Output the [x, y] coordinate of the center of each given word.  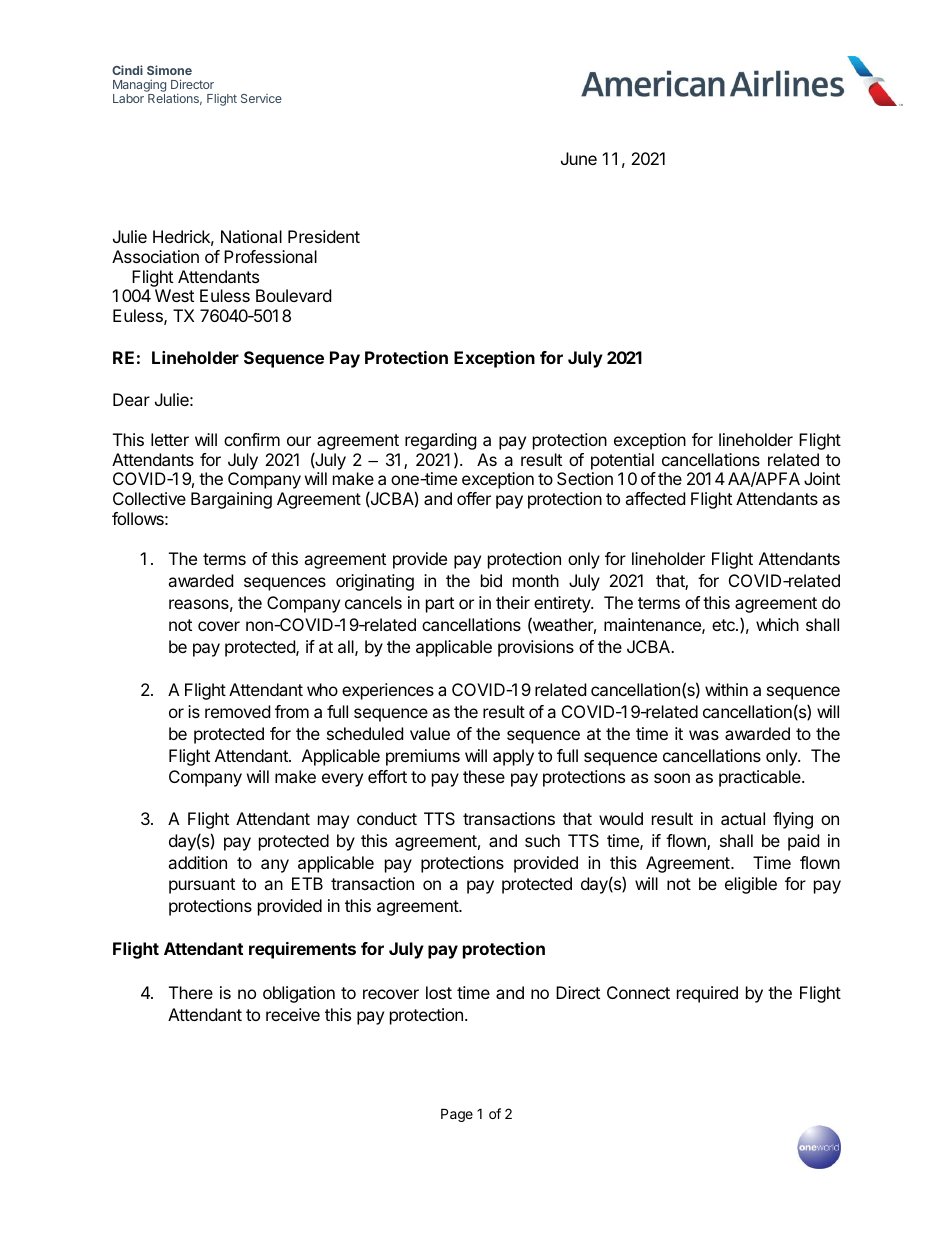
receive [293, 1014]
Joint [822, 478]
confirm [252, 439]
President [324, 236]
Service [261, 98]
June [579, 158]
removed [237, 711]
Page [457, 1115]
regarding [441, 441]
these [484, 776]
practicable [761, 778]
